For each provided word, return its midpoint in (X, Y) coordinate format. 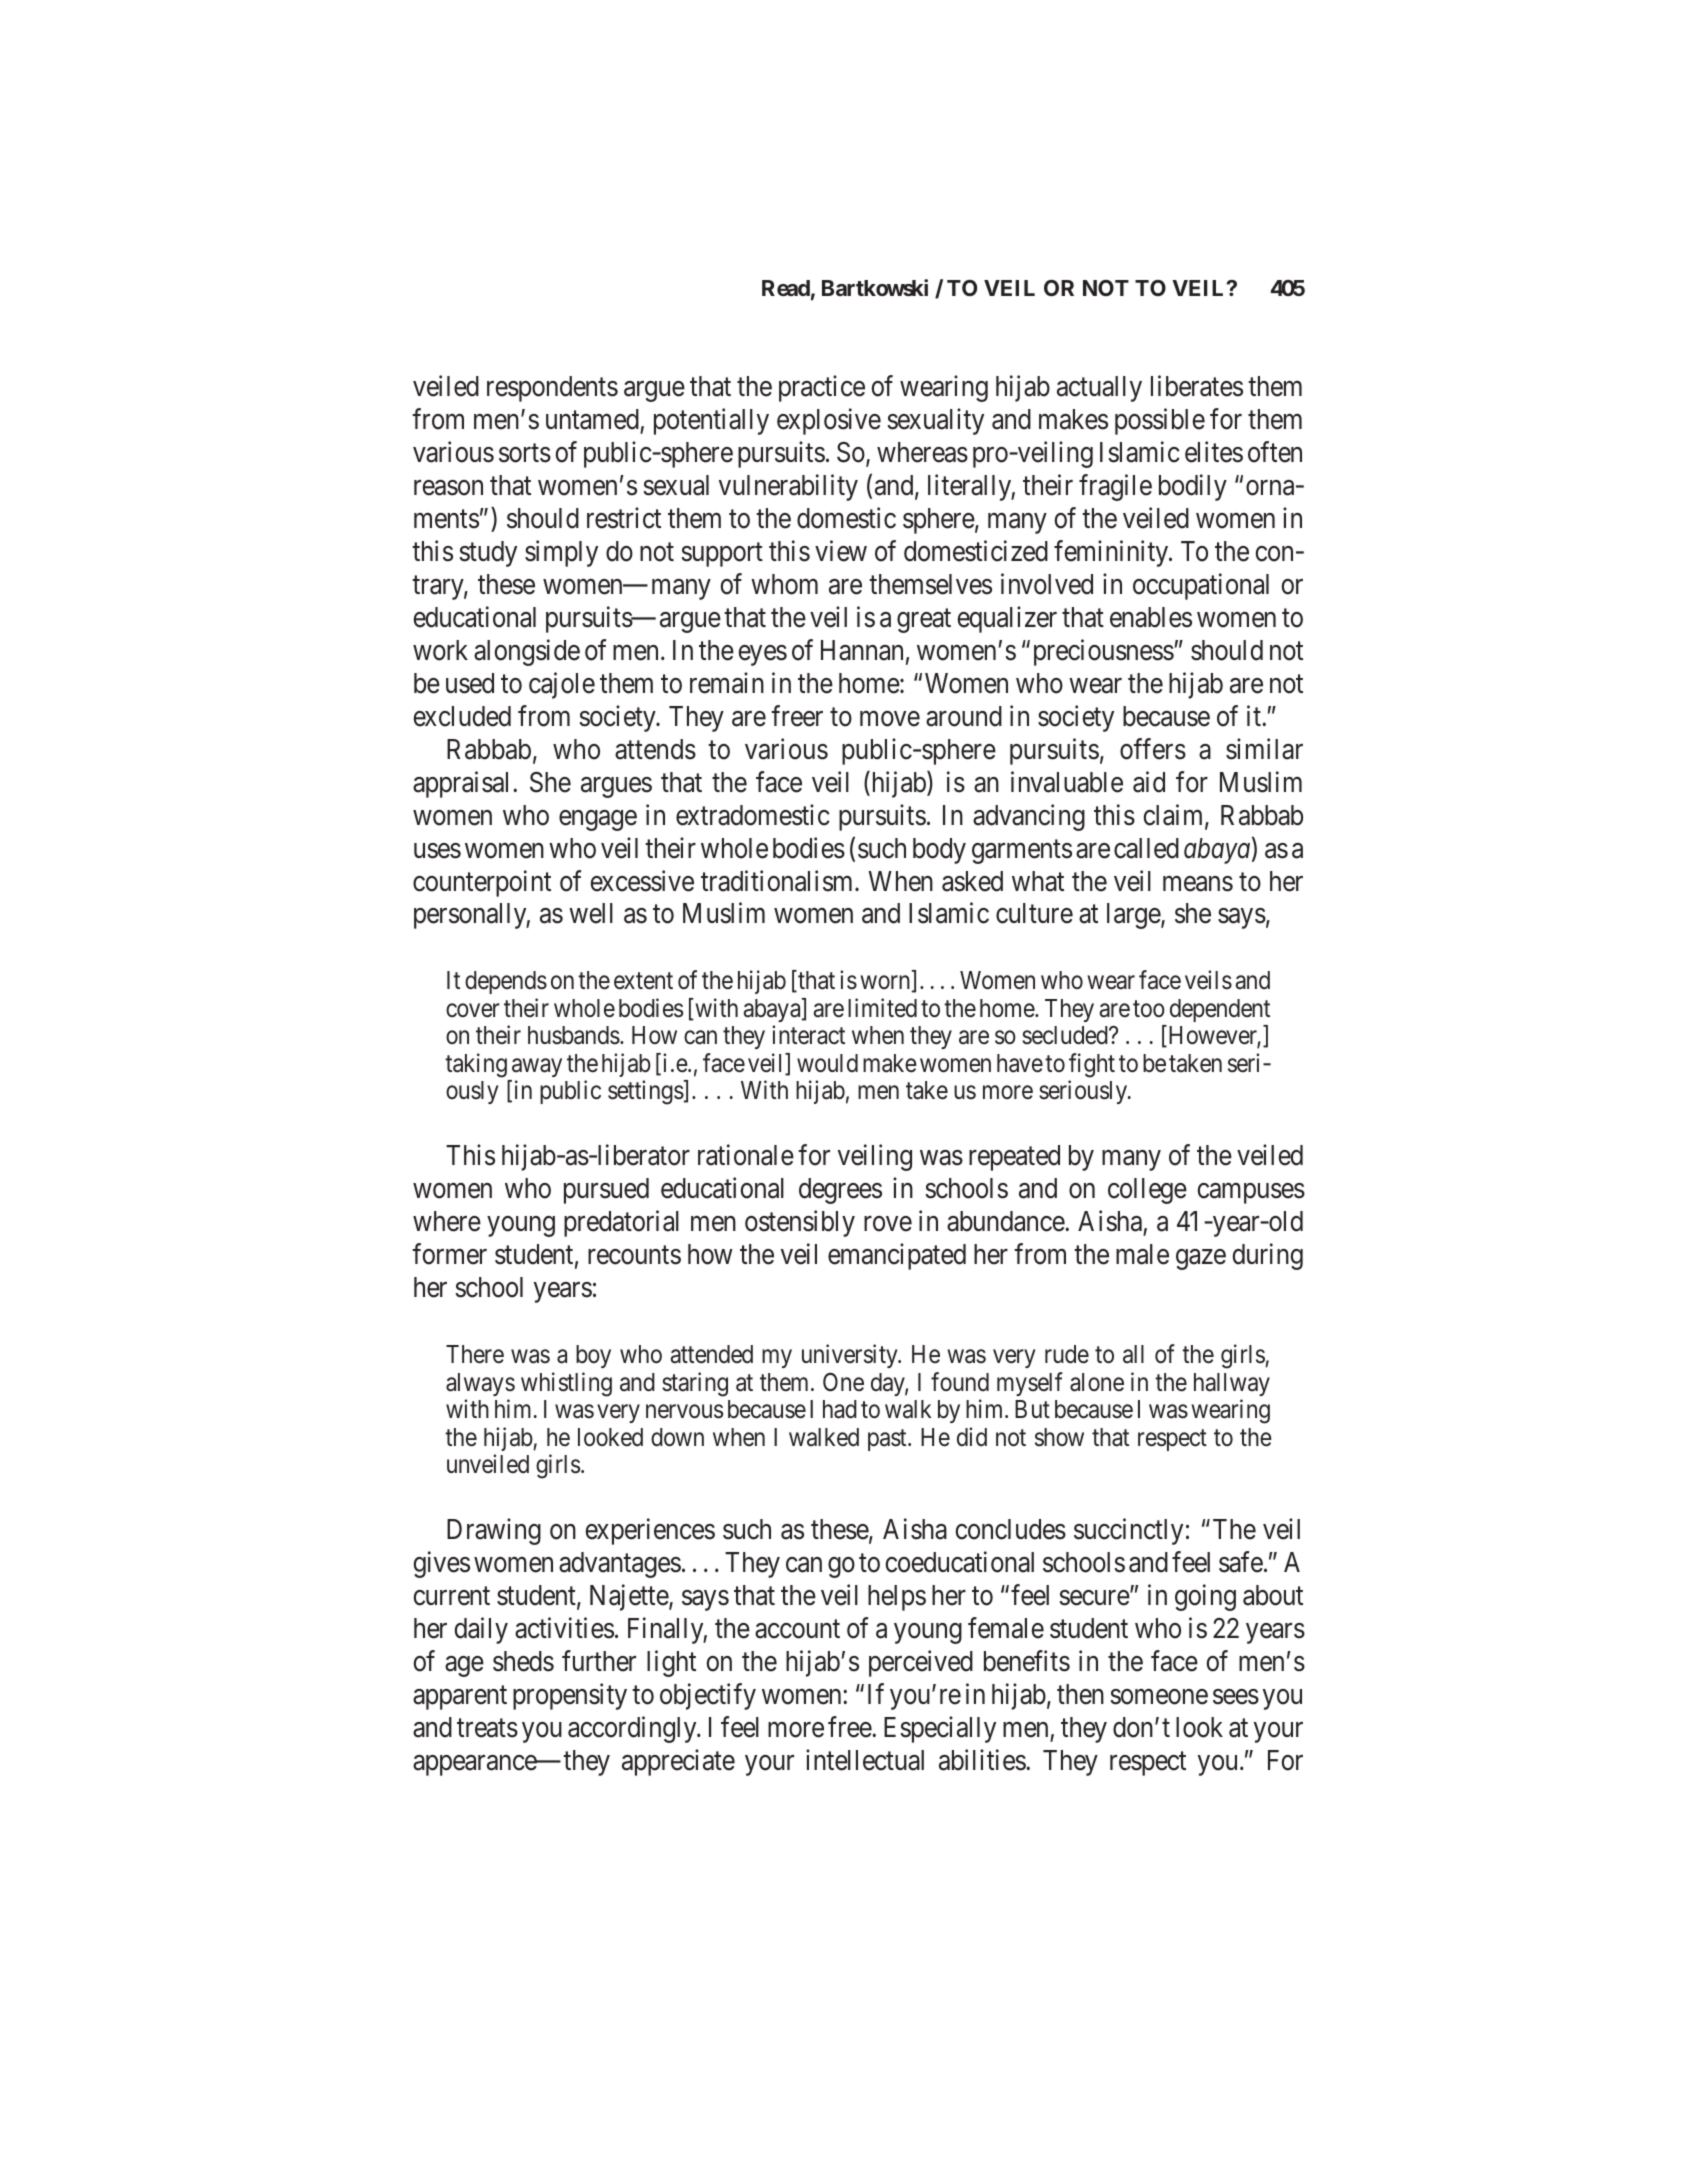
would (827, 1063)
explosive (829, 421)
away (537, 1068)
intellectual (865, 1760)
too (1149, 1009)
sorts (525, 453)
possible (1160, 421)
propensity (570, 1697)
